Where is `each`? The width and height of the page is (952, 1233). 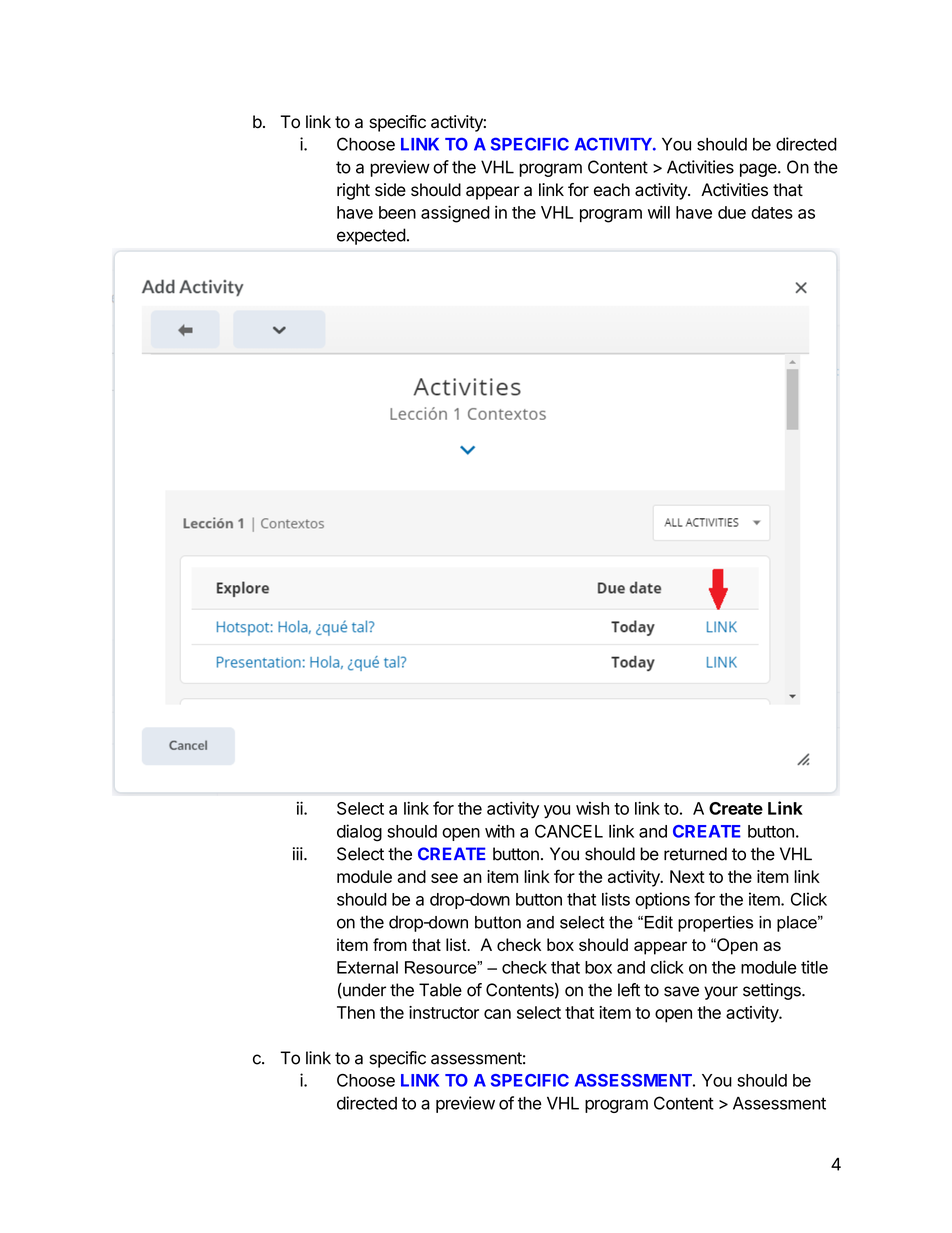 each is located at coordinates (612, 190).
